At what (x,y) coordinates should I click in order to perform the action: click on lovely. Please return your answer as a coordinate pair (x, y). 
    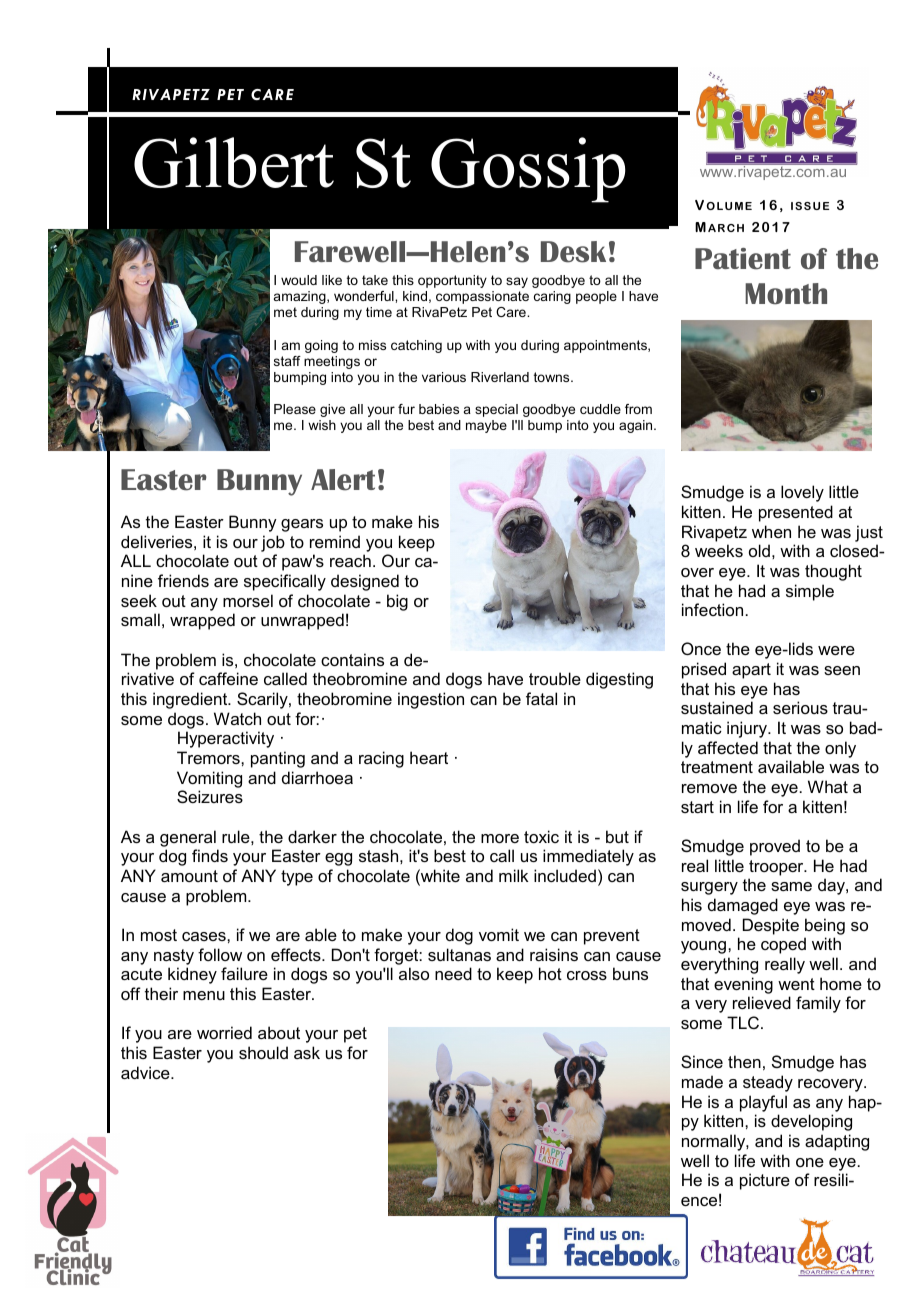
    Looking at the image, I should click on (802, 493).
